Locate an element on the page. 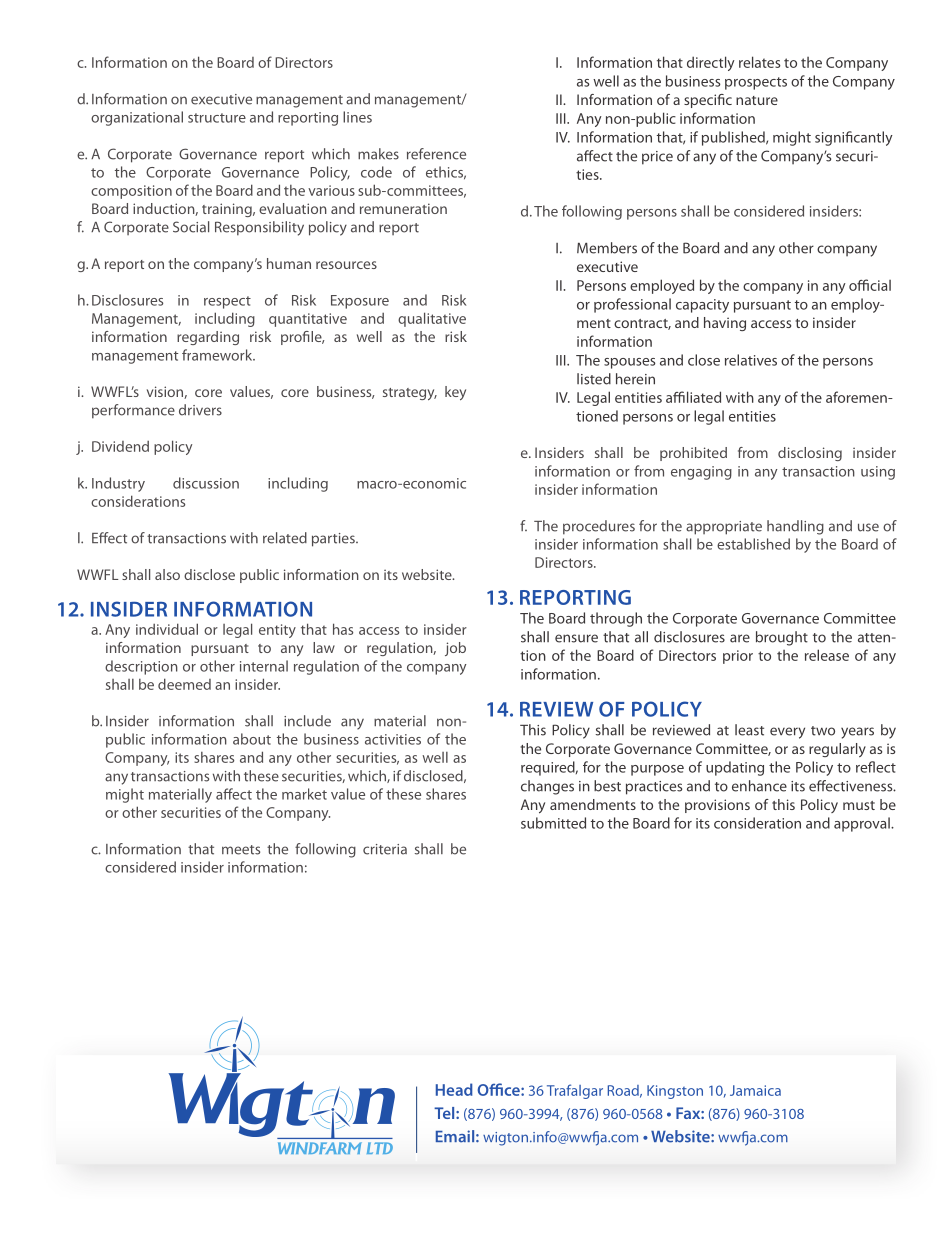  Head is located at coordinates (454, 1089).
